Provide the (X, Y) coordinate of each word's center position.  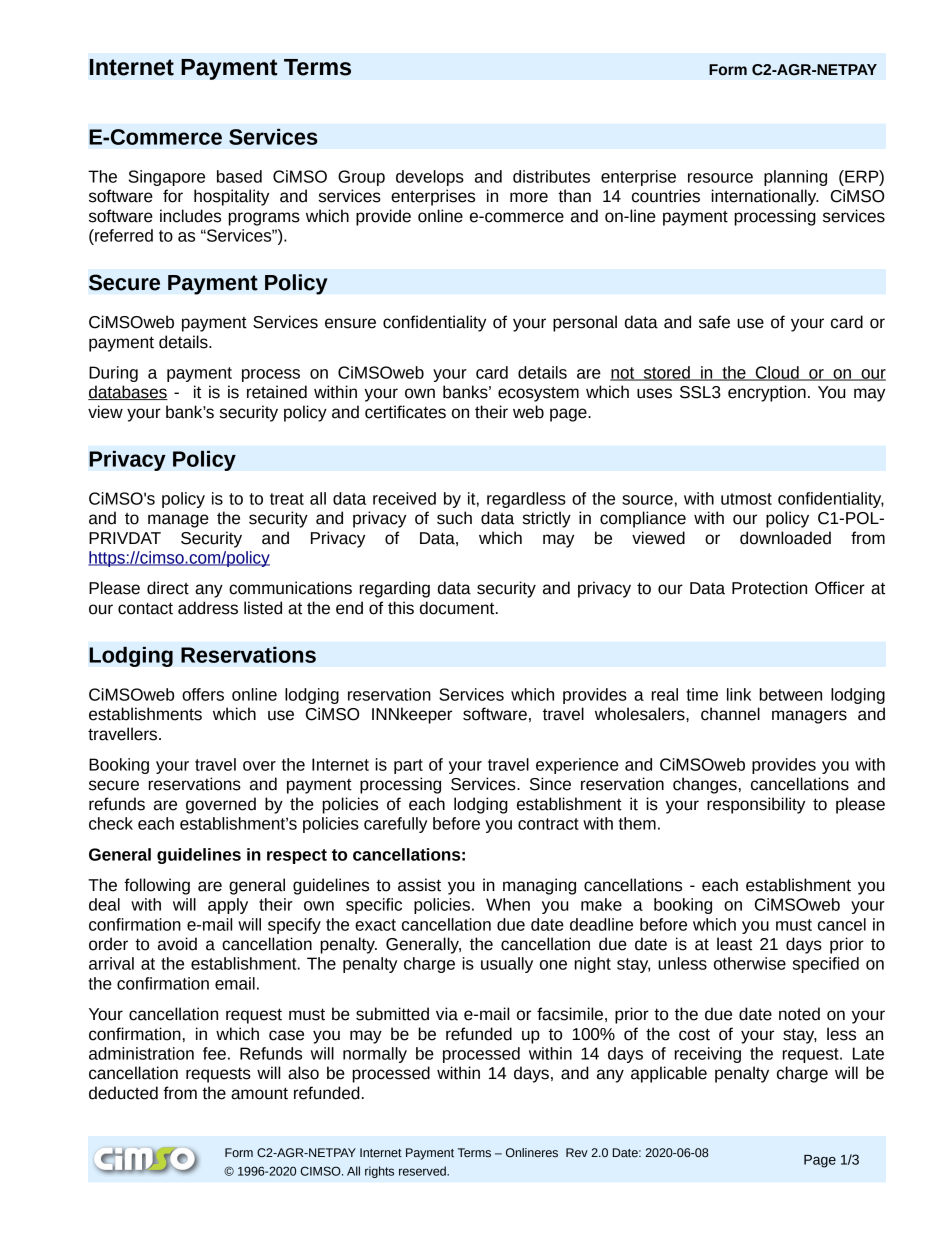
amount (259, 1093)
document (458, 608)
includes (190, 216)
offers (203, 694)
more (529, 197)
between (790, 694)
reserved (423, 1171)
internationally (765, 197)
